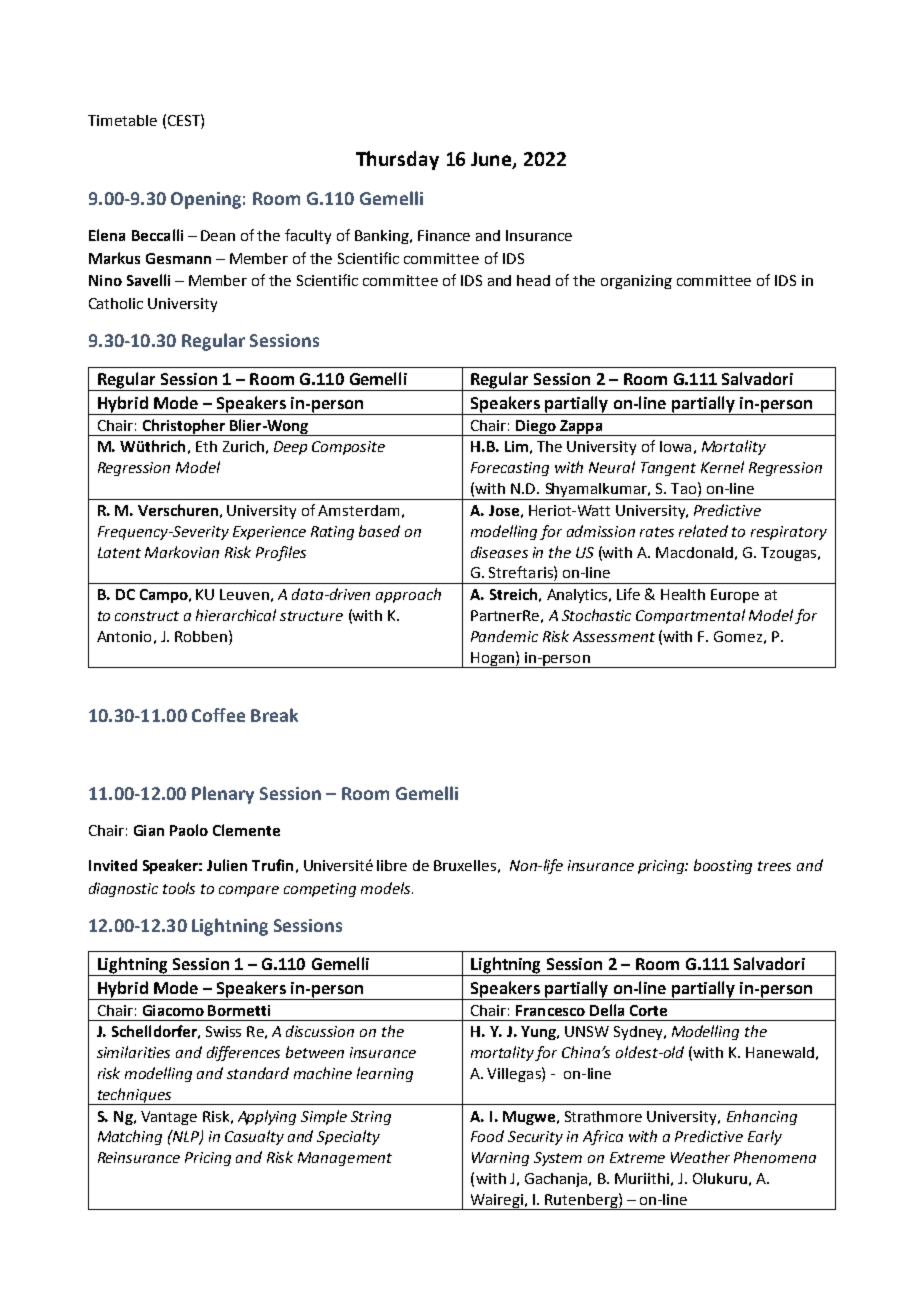  Describe the element at coordinates (206, 200) in the screenshot. I see `Opening` at that location.
